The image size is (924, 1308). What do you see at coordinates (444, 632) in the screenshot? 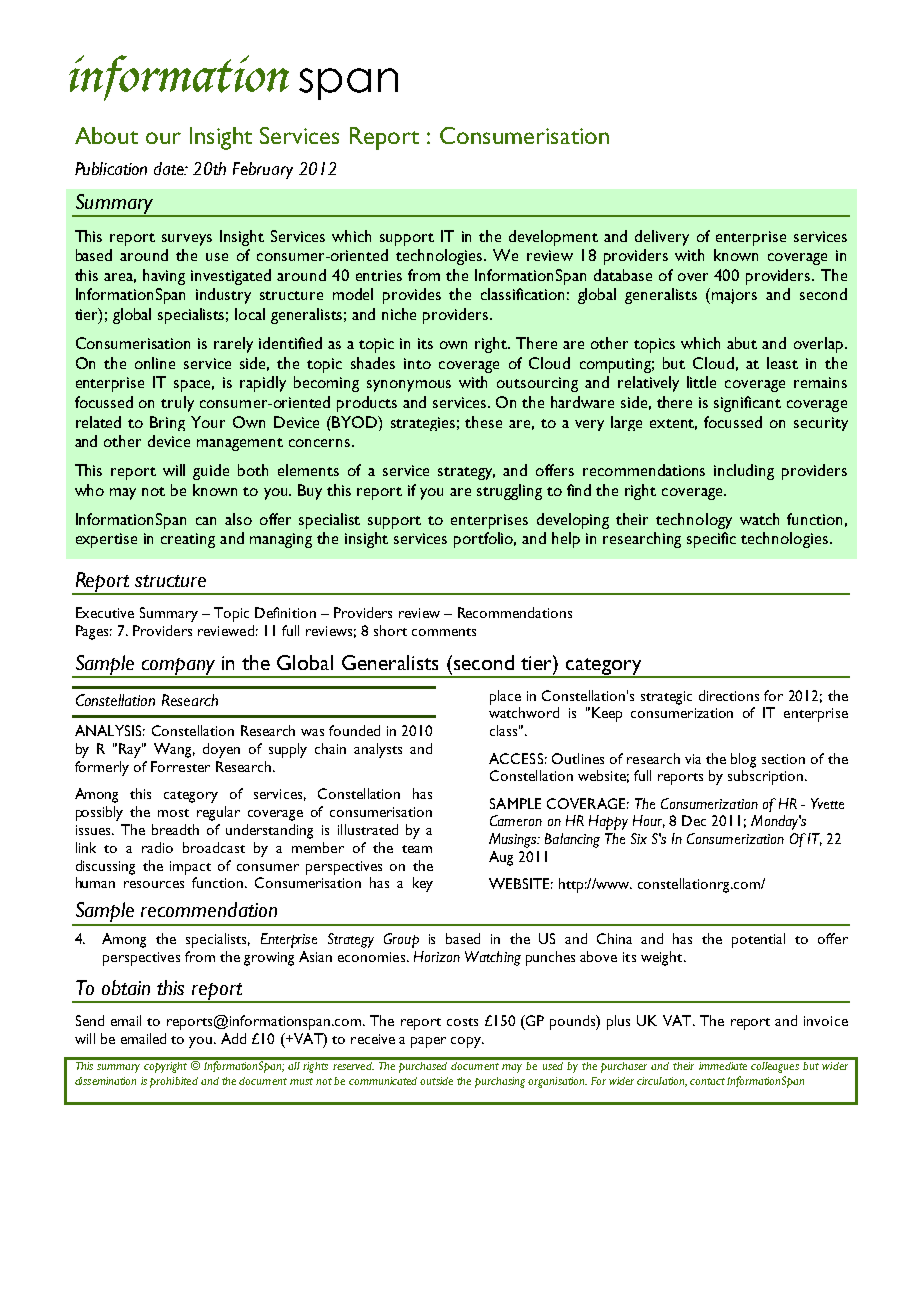
I see `comments` at bounding box center [444, 632].
